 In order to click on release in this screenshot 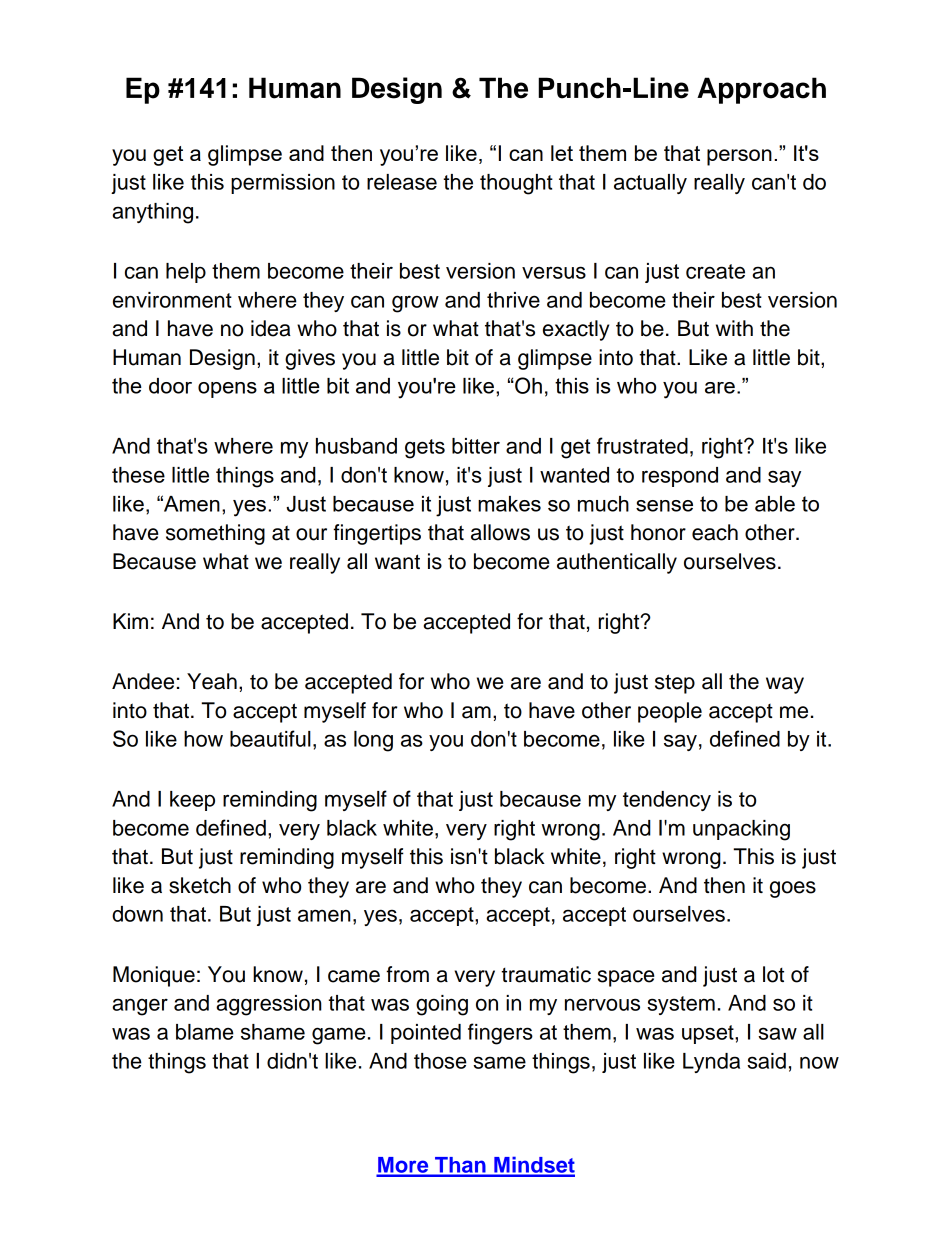, I will do `click(402, 182)`.
